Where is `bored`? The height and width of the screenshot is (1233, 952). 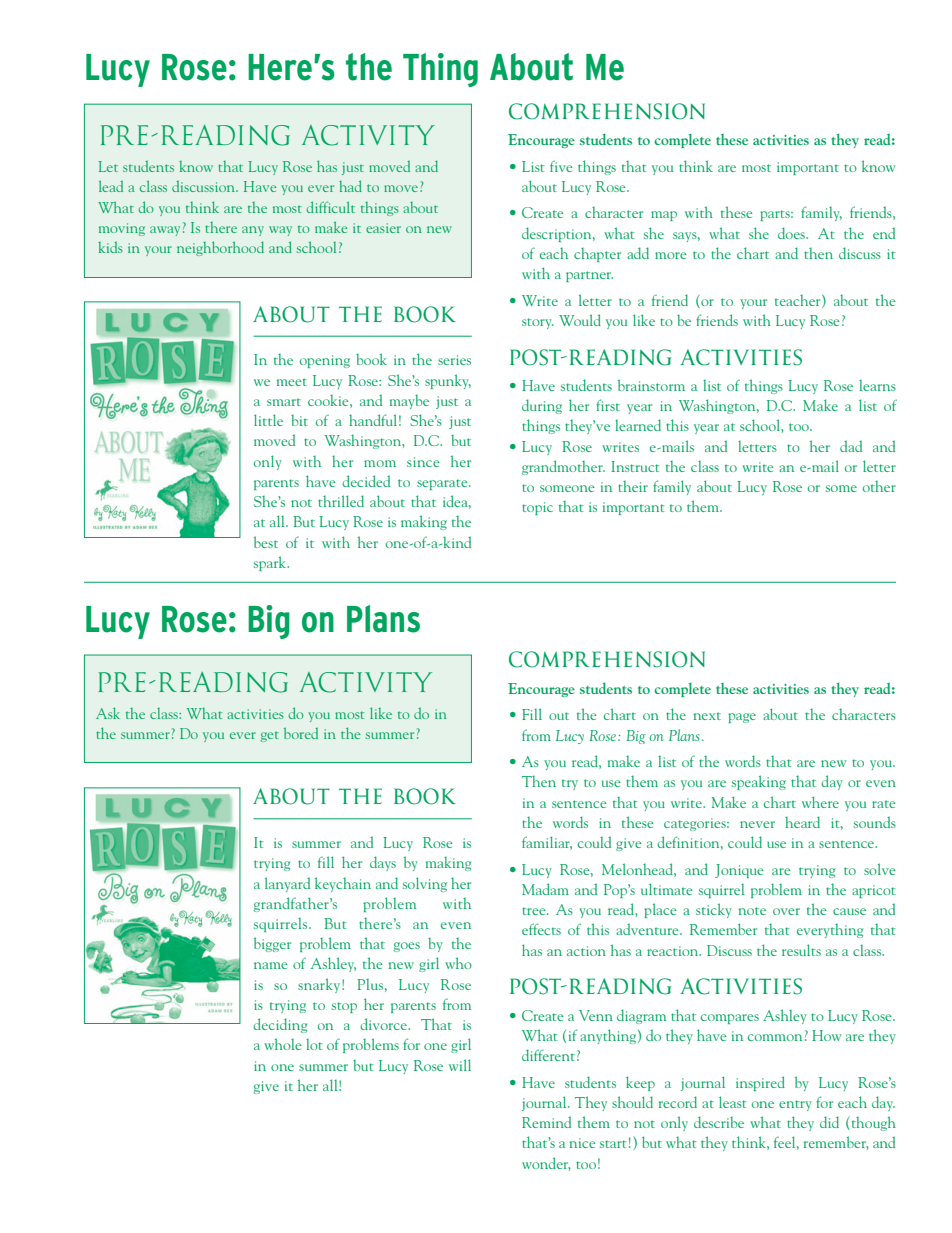 bored is located at coordinates (301, 733).
